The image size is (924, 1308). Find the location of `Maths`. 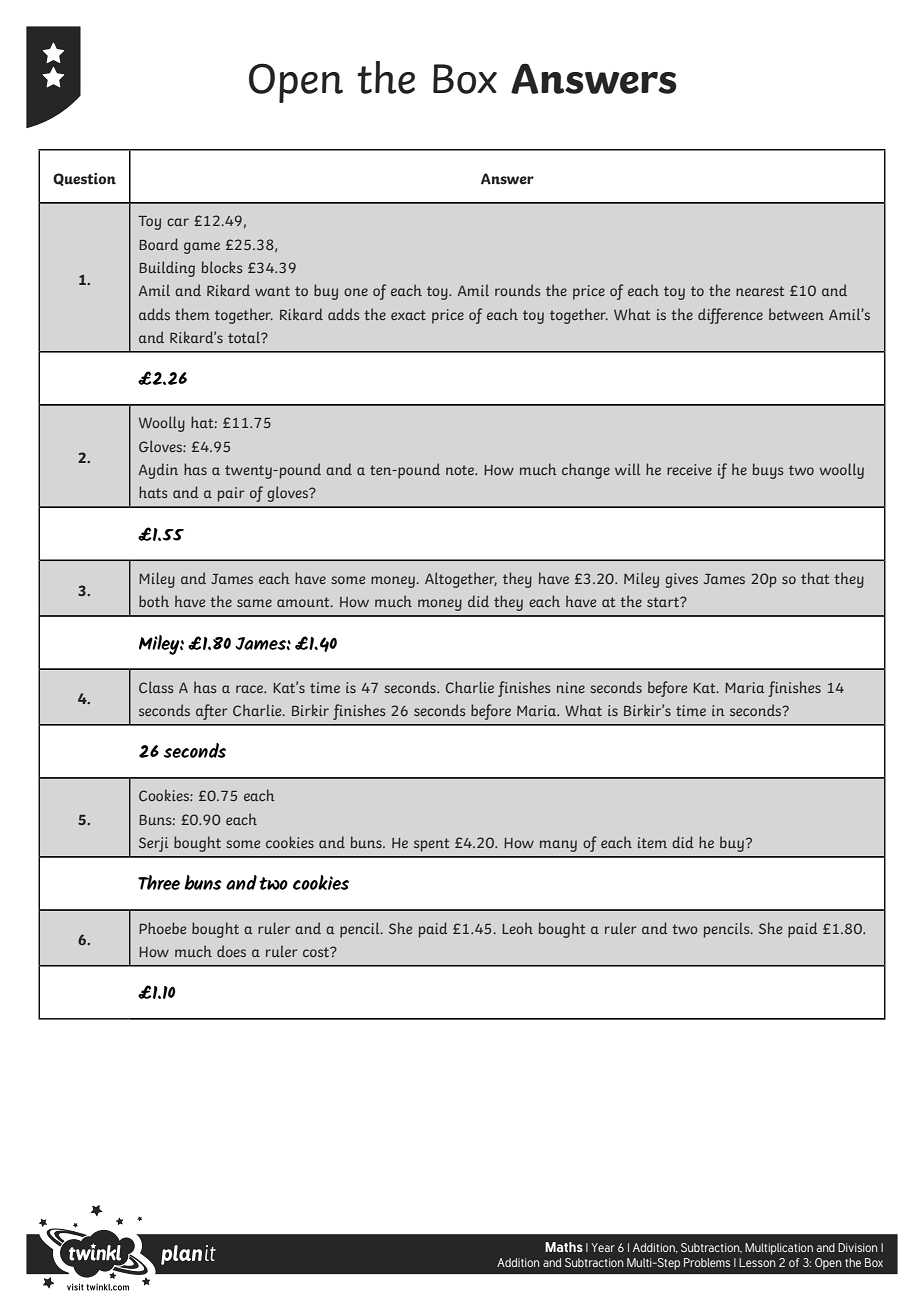

Maths is located at coordinates (564, 1247).
